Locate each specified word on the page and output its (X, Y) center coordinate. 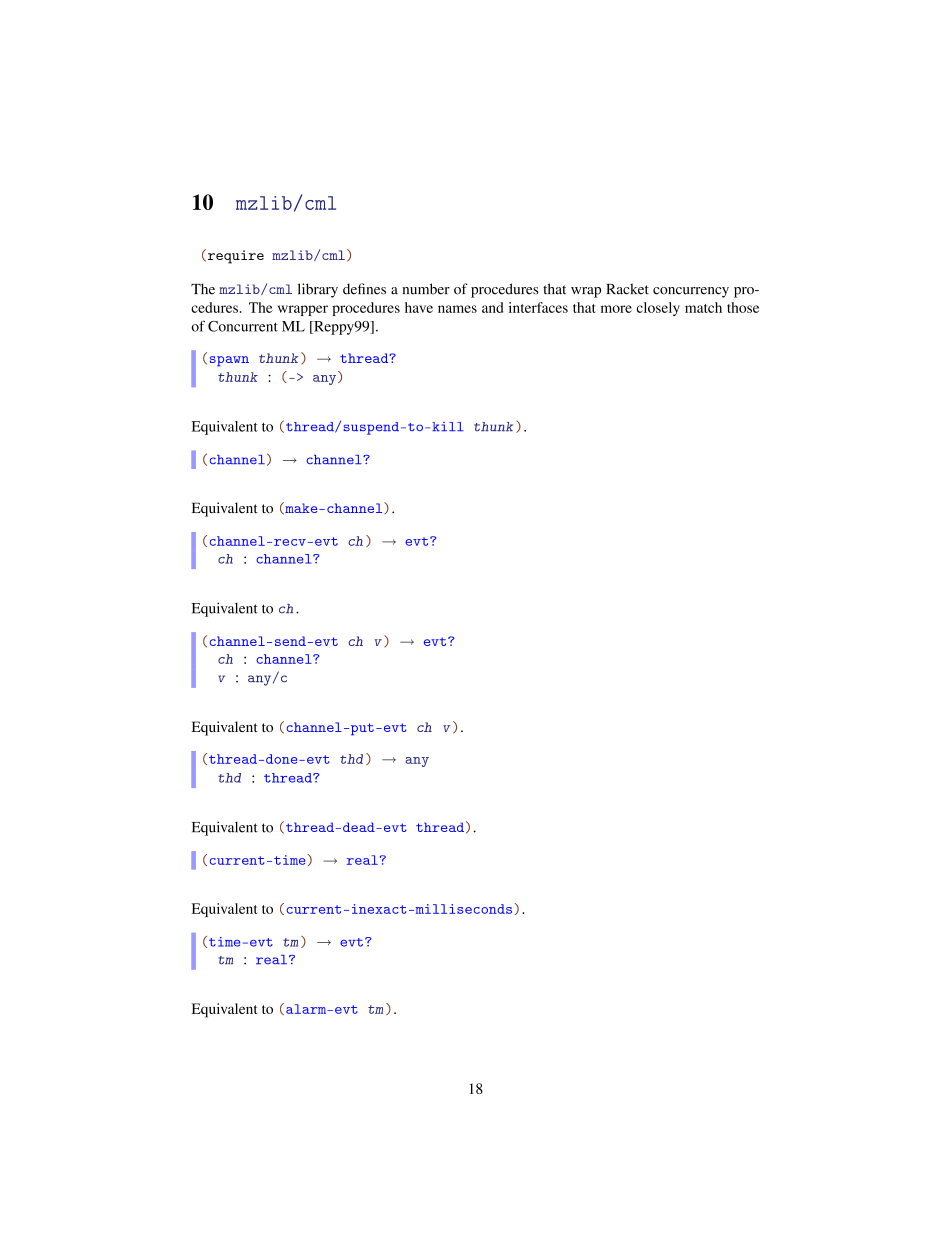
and (492, 307)
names (457, 309)
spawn (229, 361)
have (419, 307)
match (703, 307)
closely (658, 309)
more (616, 309)
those (743, 307)
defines (364, 289)
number (426, 289)
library (318, 290)
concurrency (691, 292)
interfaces (538, 307)
